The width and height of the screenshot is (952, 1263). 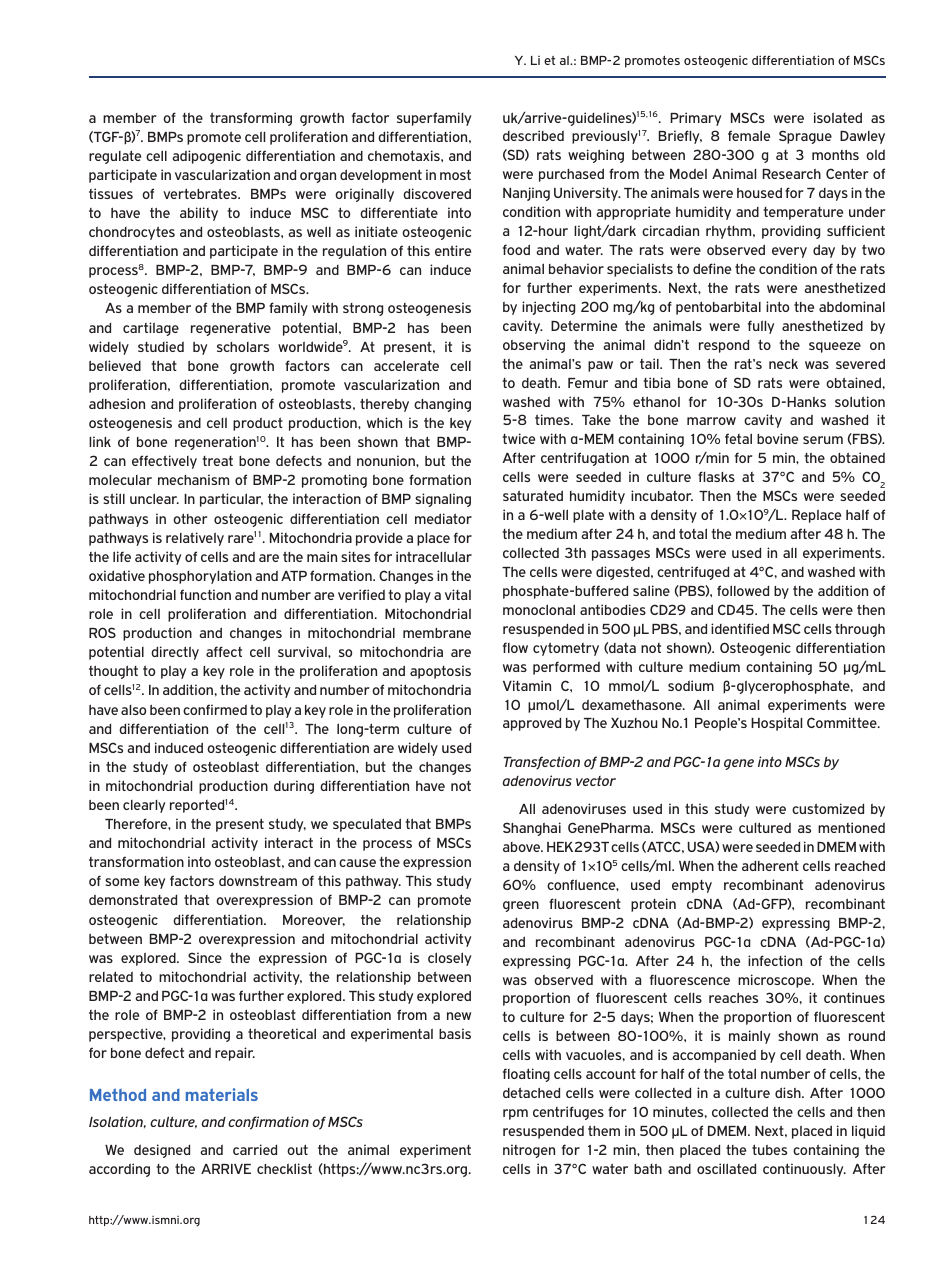 I want to click on rpm, so click(x=515, y=1114).
